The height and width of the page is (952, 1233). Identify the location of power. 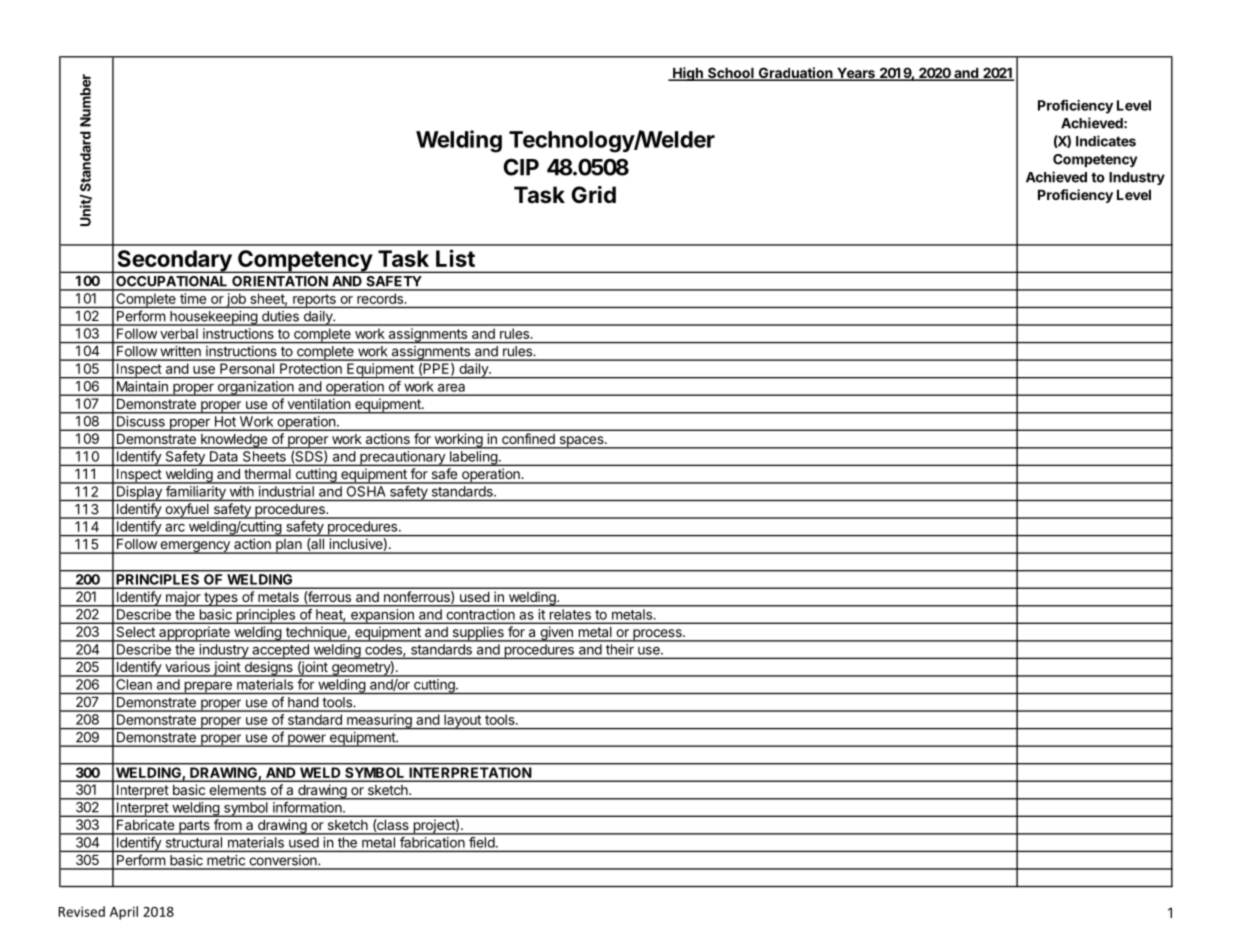
(307, 740).
